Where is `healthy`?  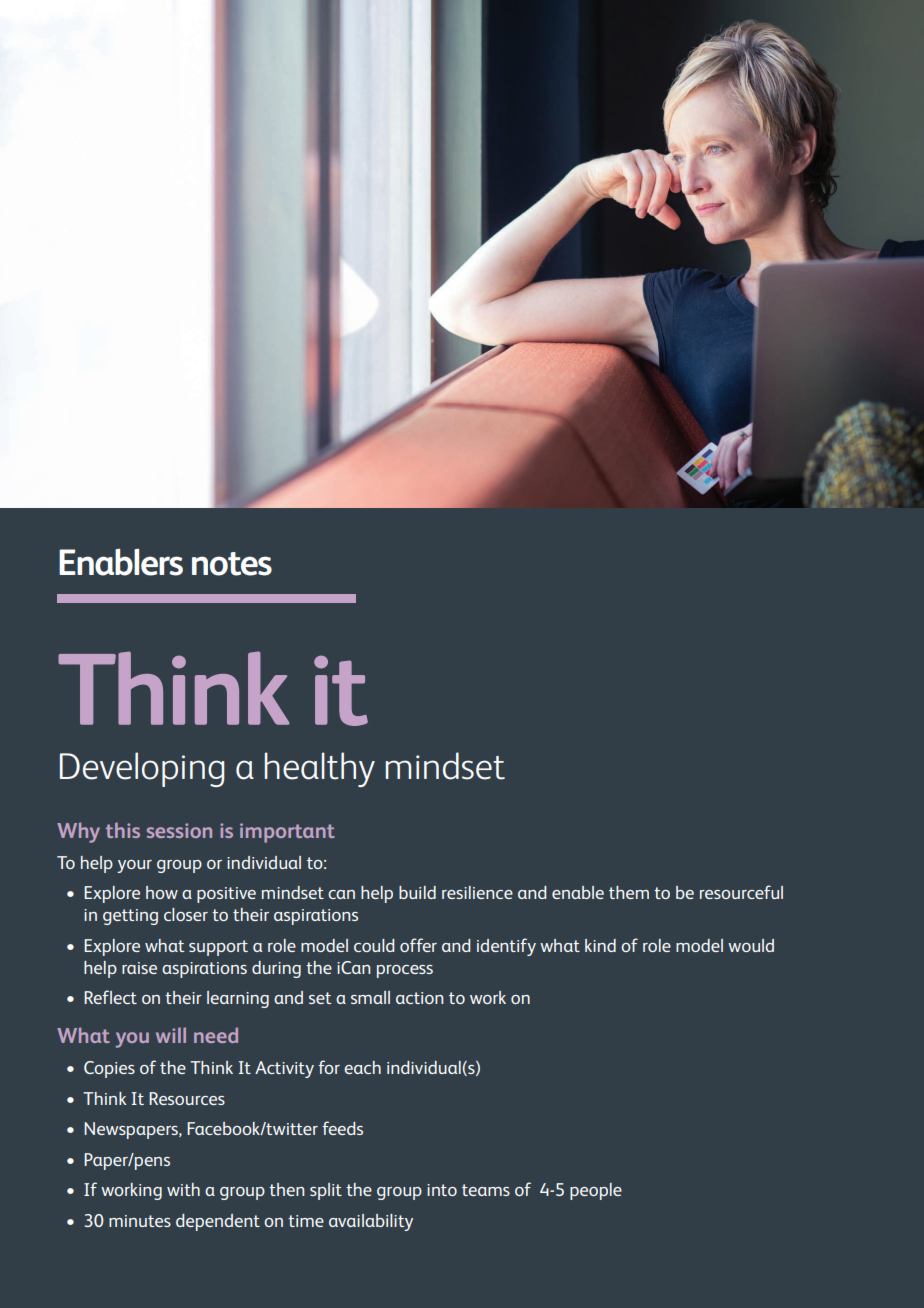
healthy is located at coordinates (320, 769).
